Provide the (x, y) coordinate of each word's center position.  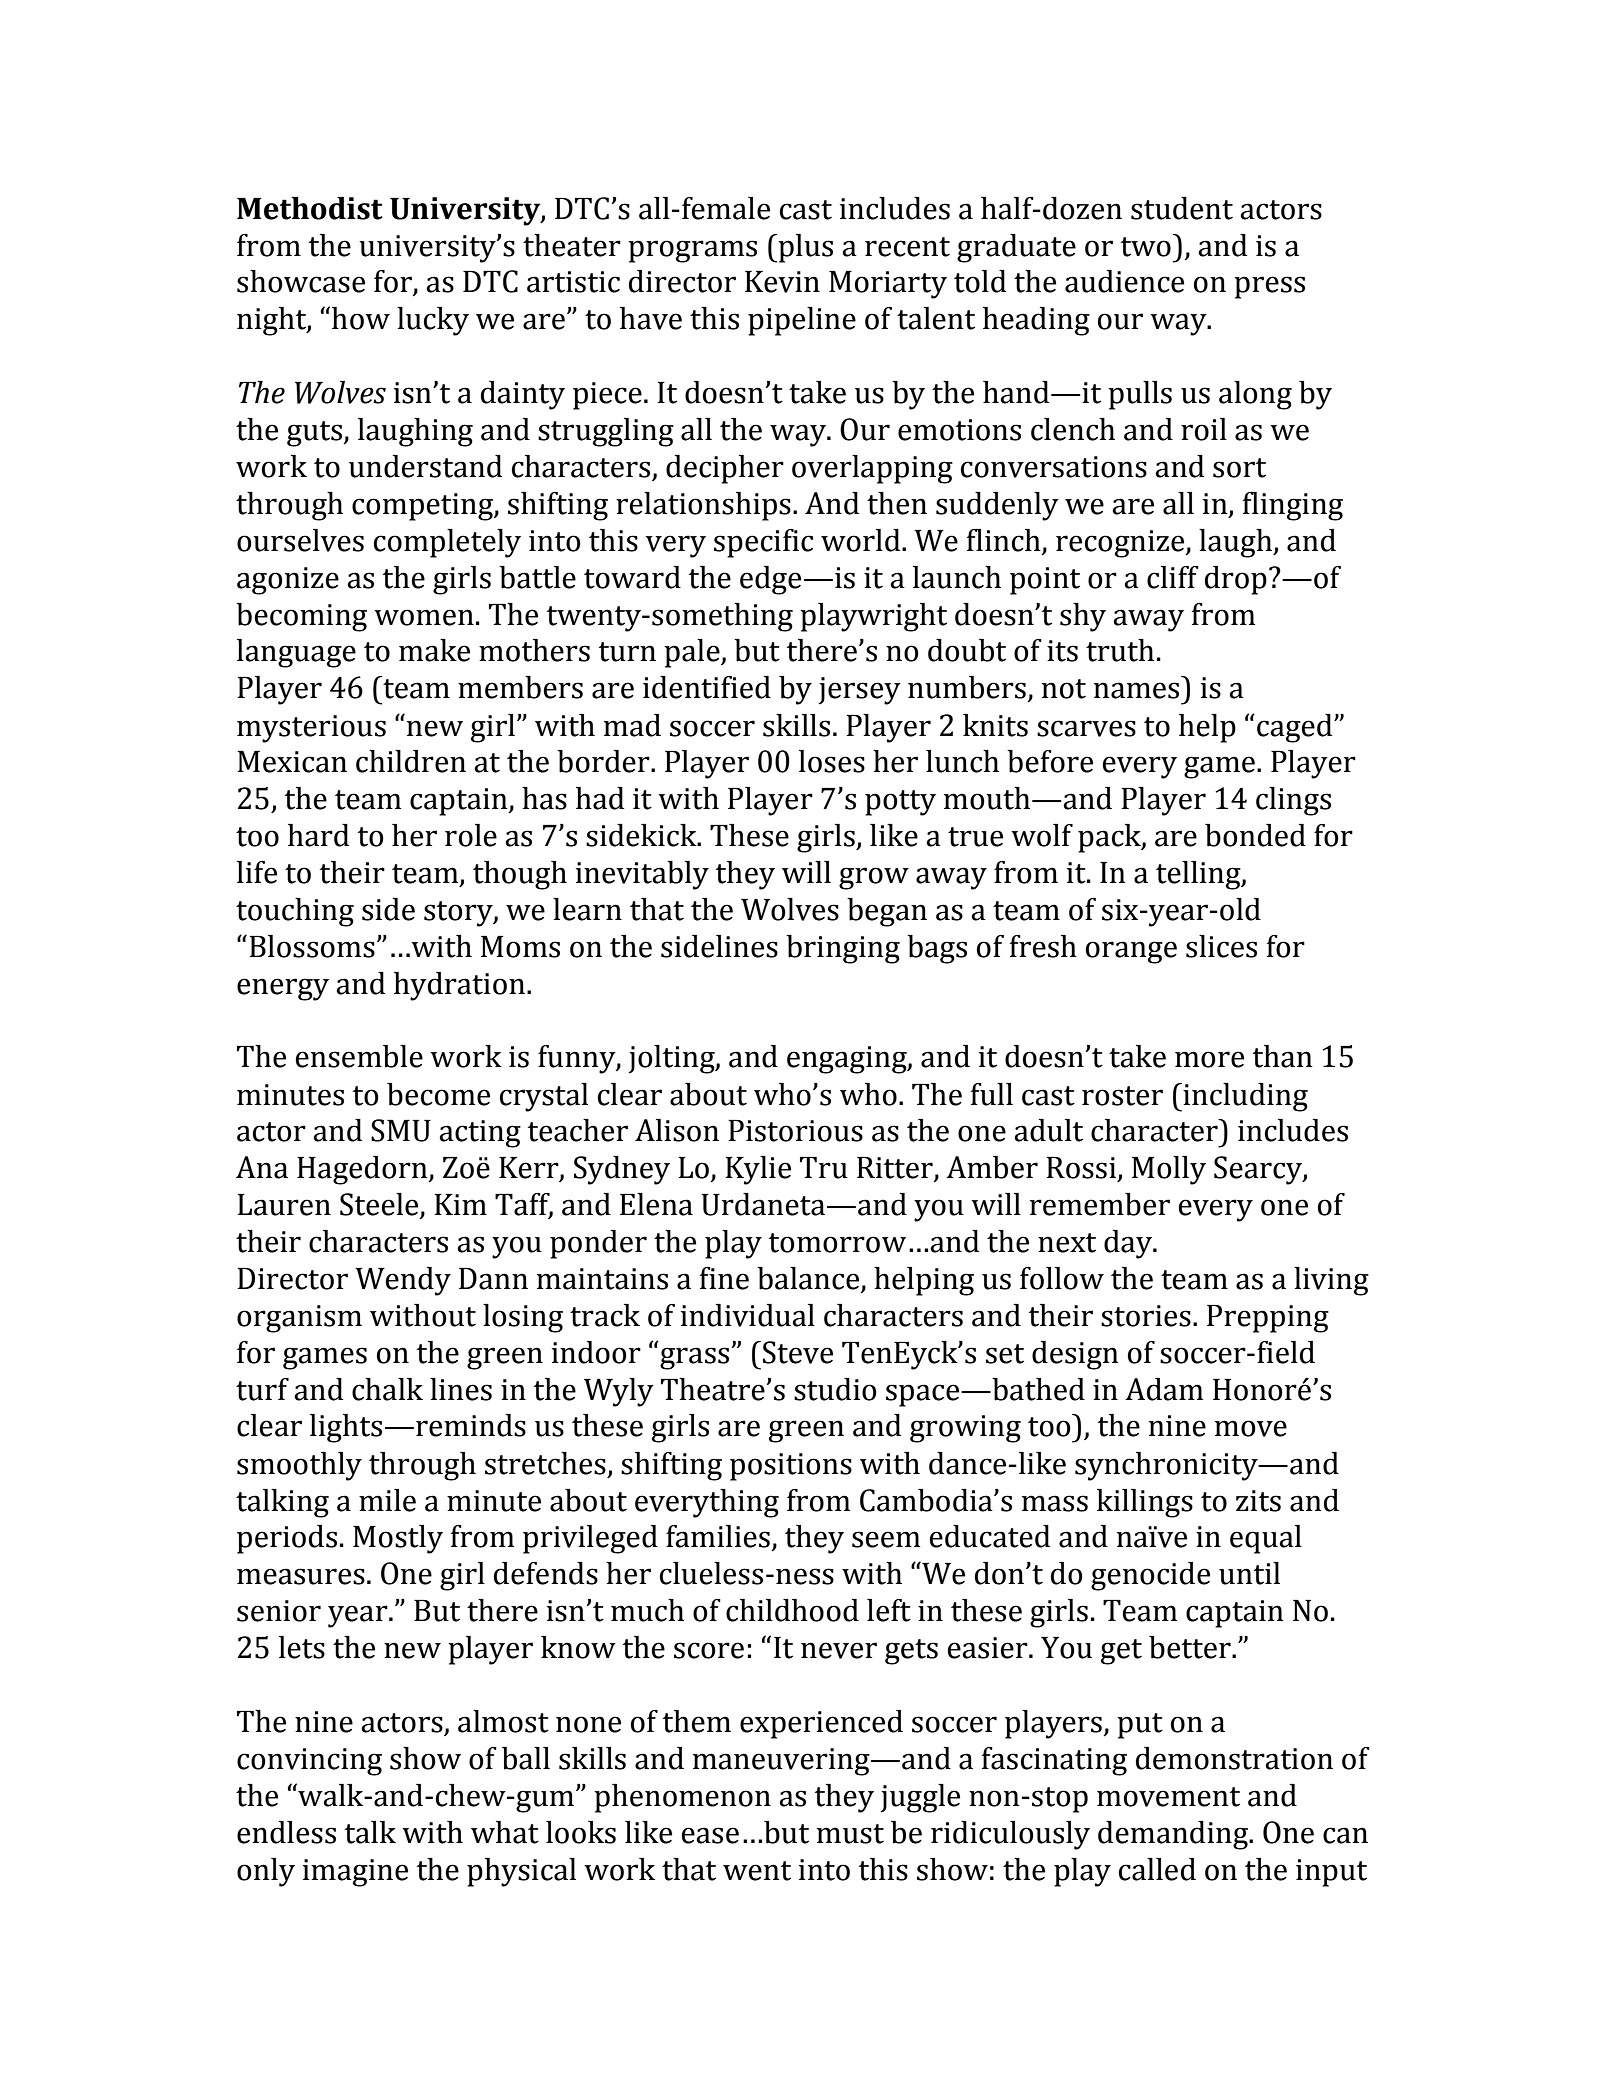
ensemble (359, 1056)
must (850, 1834)
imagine (355, 1873)
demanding (1174, 1835)
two (1146, 247)
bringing (843, 949)
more (1209, 1059)
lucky (433, 321)
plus (804, 248)
